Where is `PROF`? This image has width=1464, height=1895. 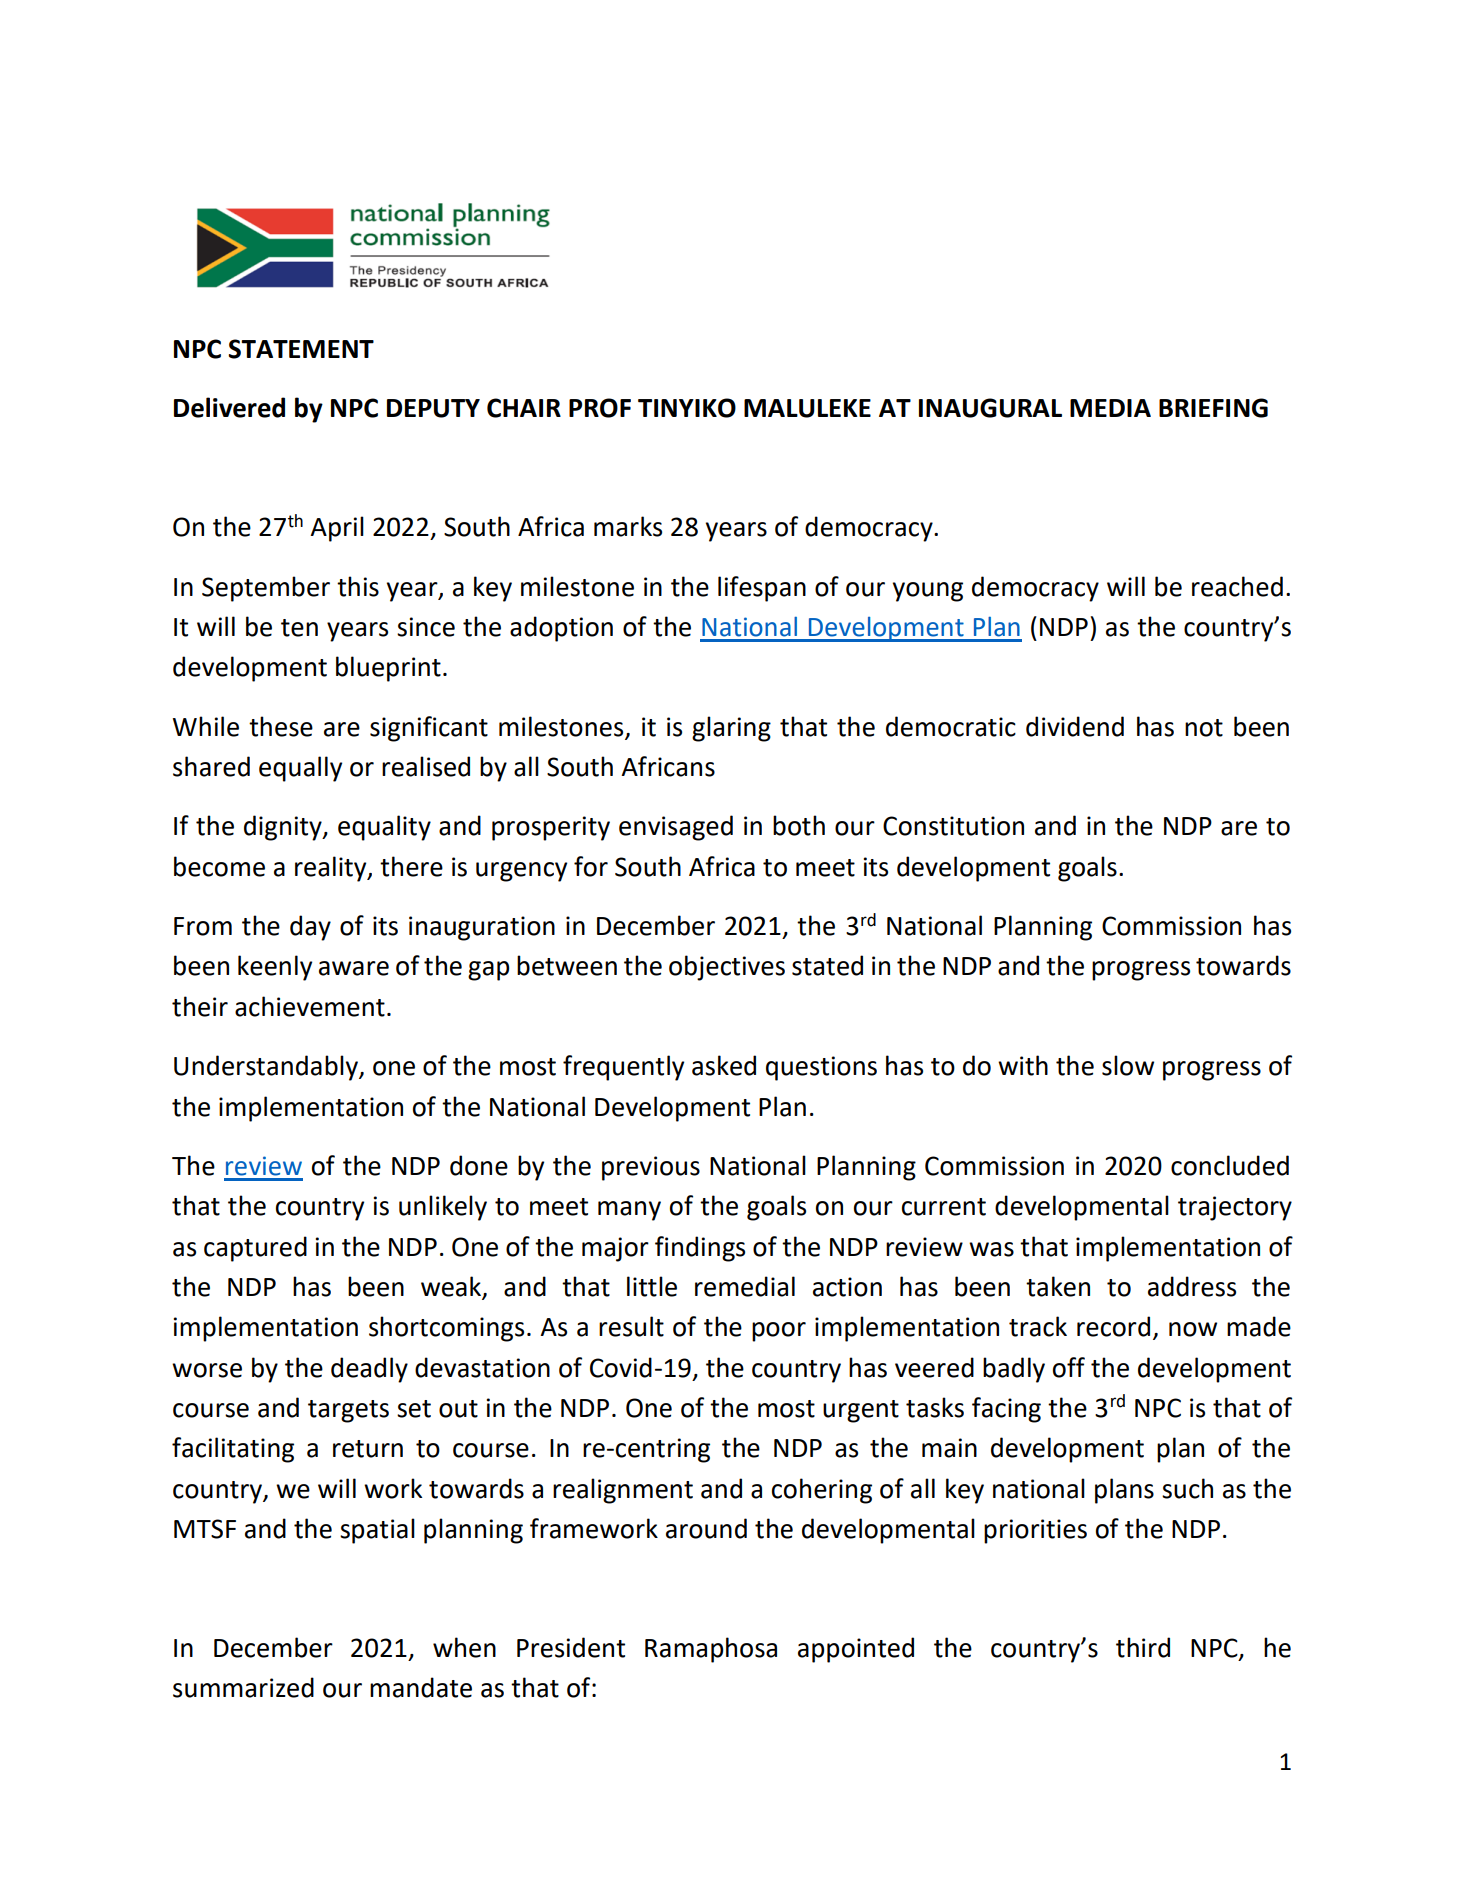
PROF is located at coordinates (600, 408).
